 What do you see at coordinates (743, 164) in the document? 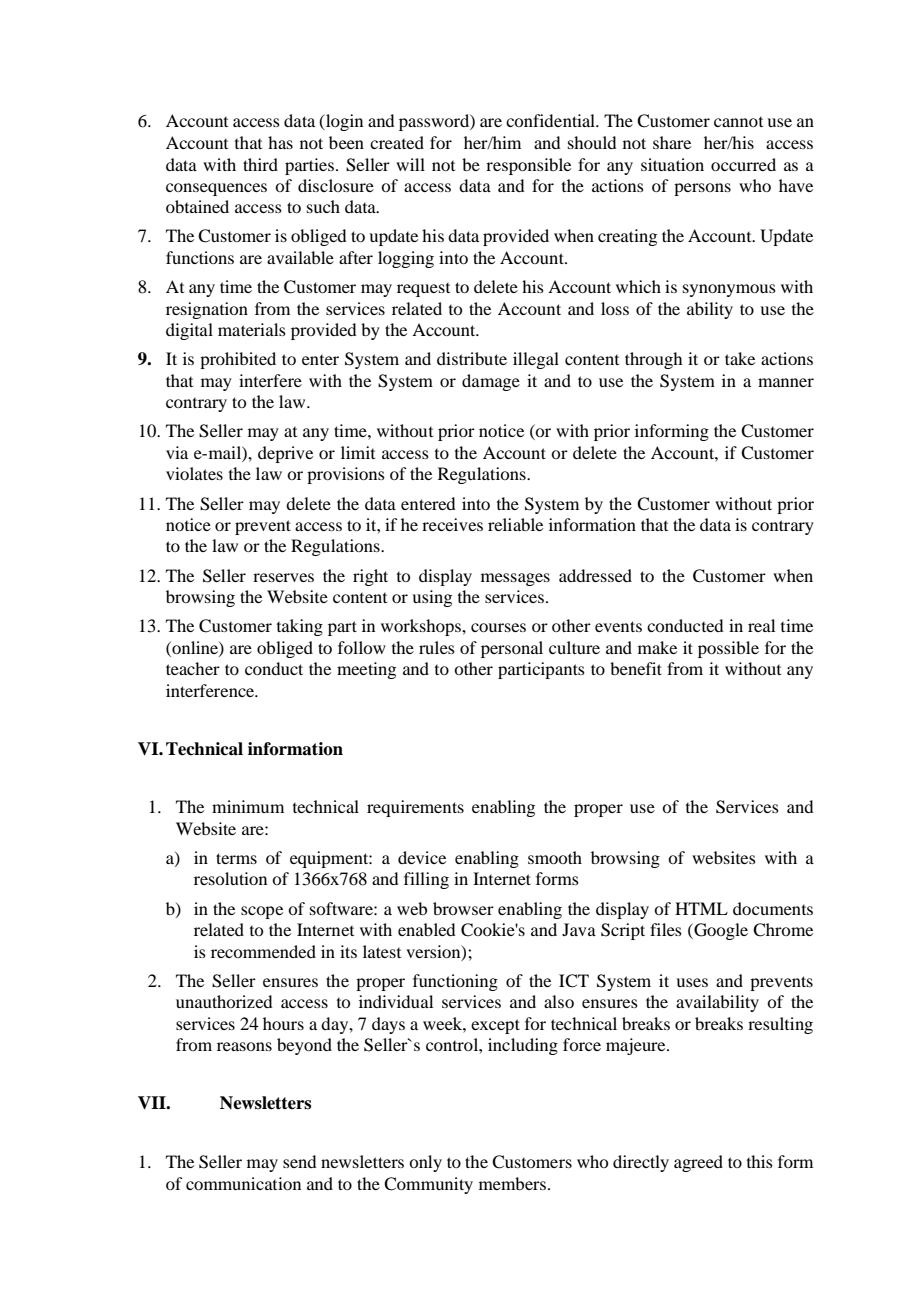
I see `occurred` at bounding box center [743, 164].
